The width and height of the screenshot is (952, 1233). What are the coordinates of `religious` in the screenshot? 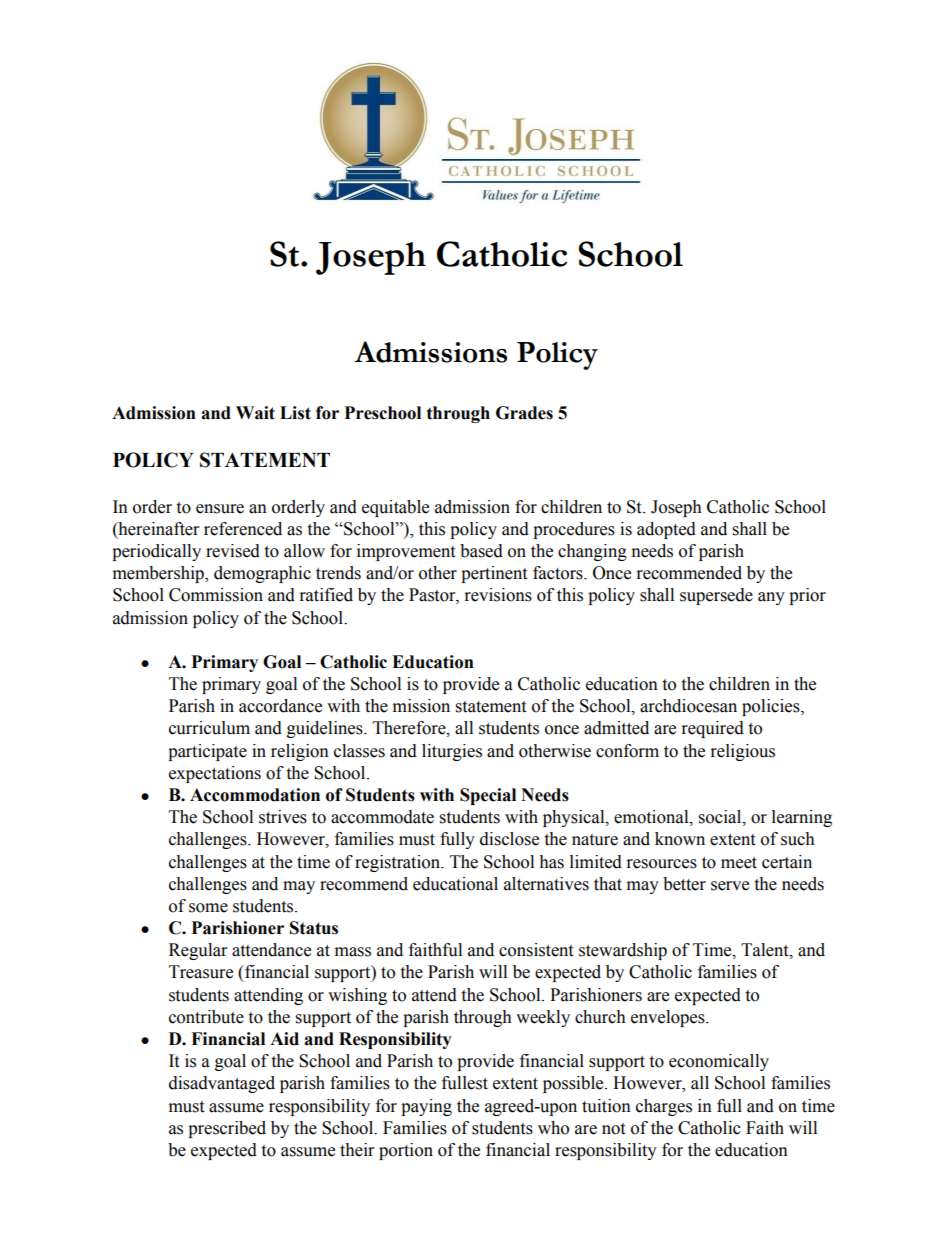 It's located at (743, 752).
